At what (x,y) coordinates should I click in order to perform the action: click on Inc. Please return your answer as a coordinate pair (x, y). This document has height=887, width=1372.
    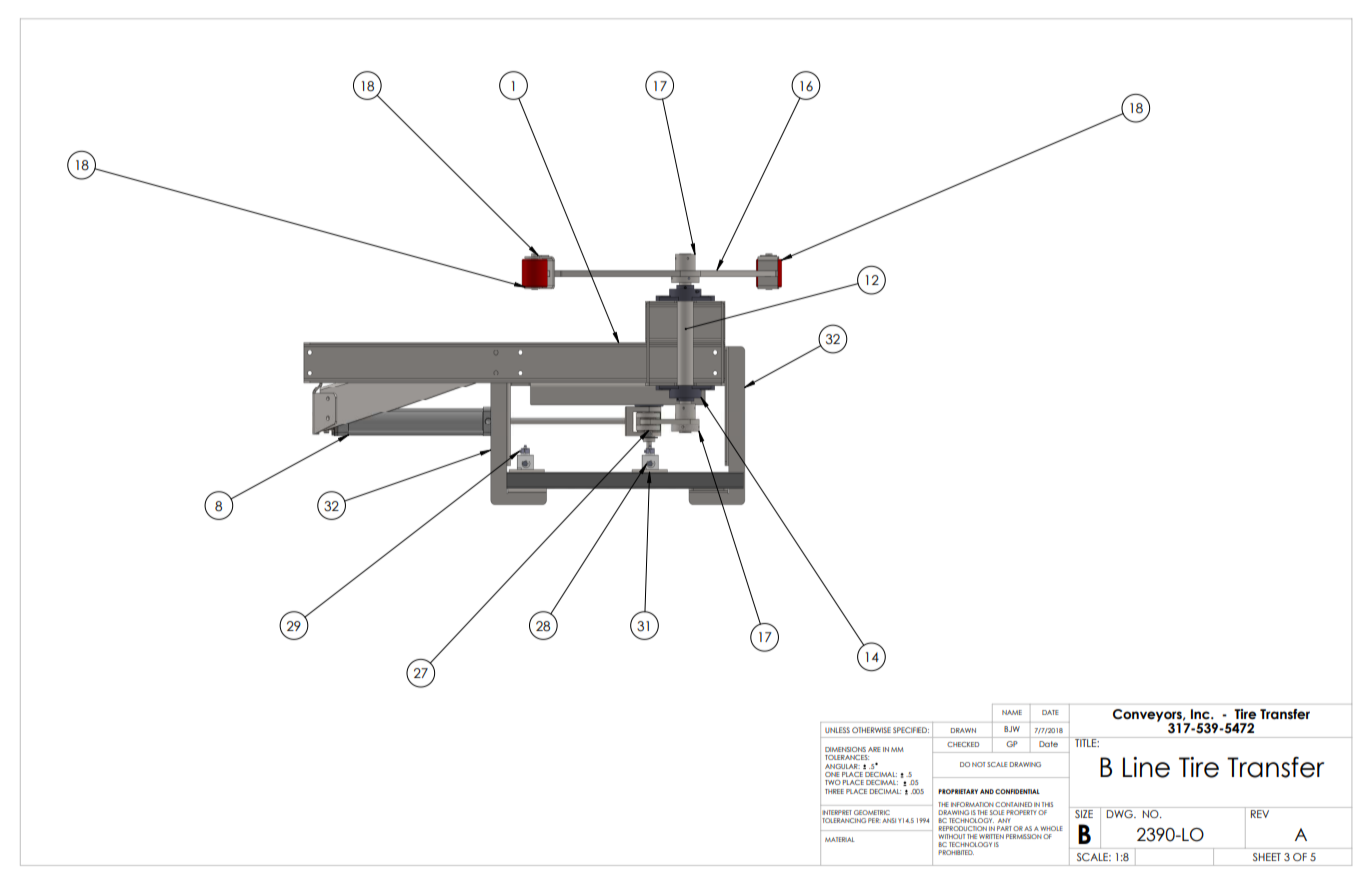
    Looking at the image, I should click on (1201, 714).
